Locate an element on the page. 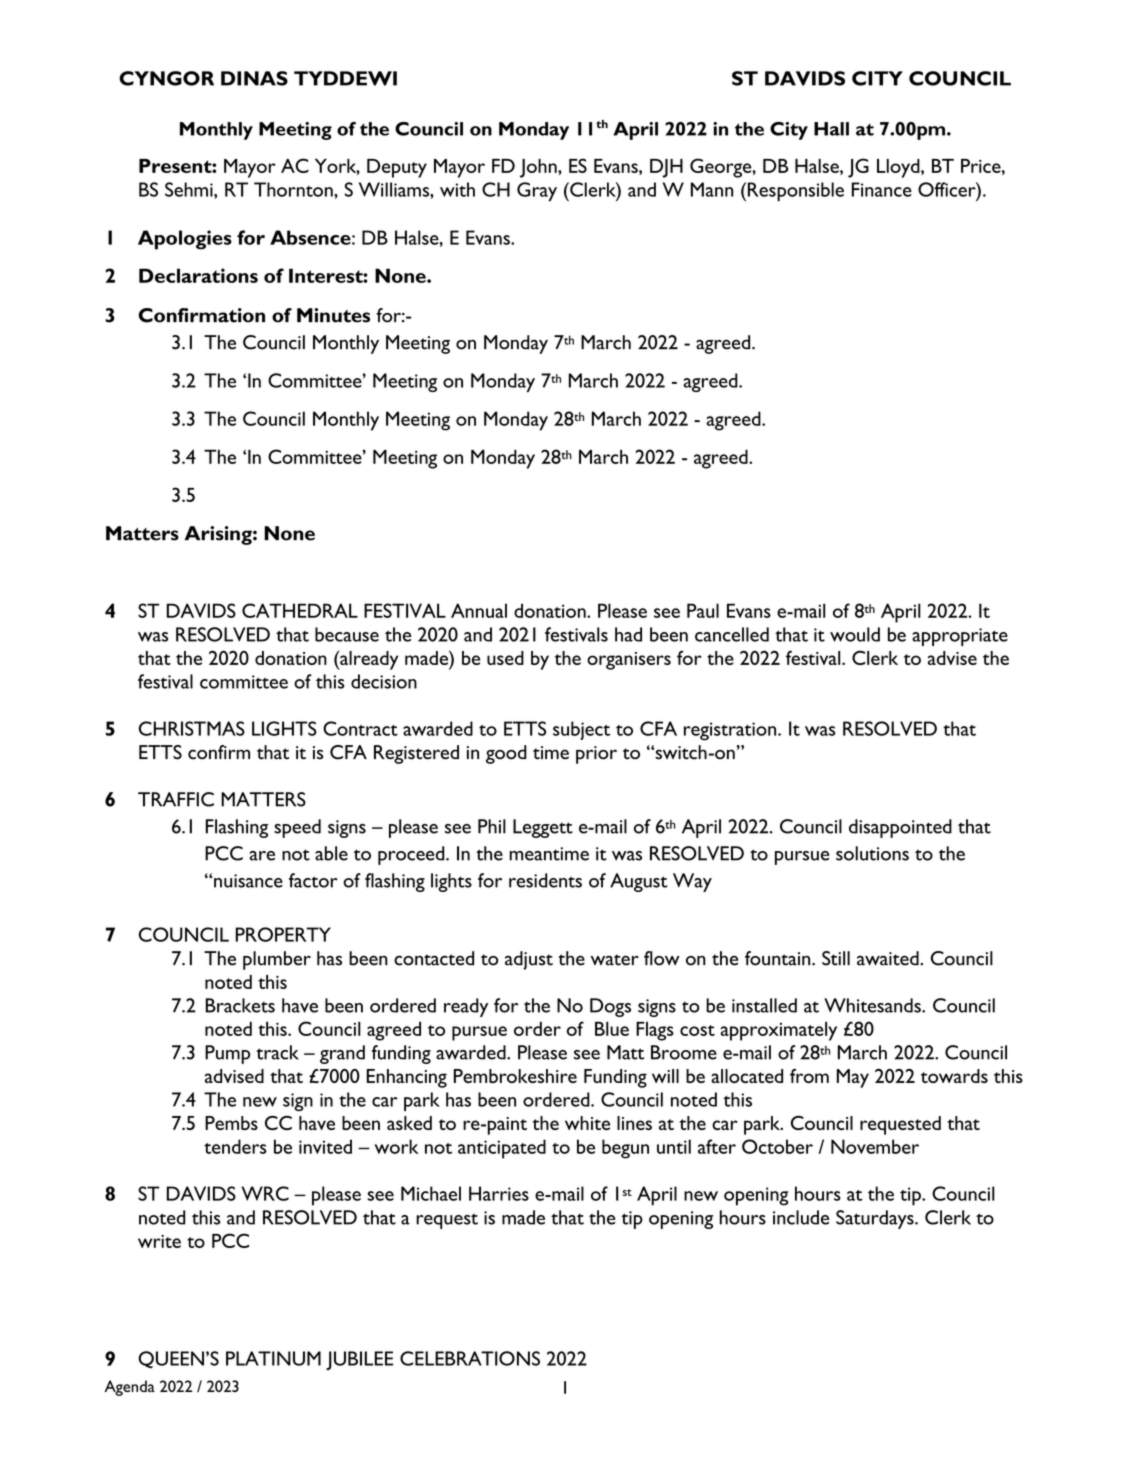 This document has height=1462, width=1130. Thornton is located at coordinates (294, 189).
